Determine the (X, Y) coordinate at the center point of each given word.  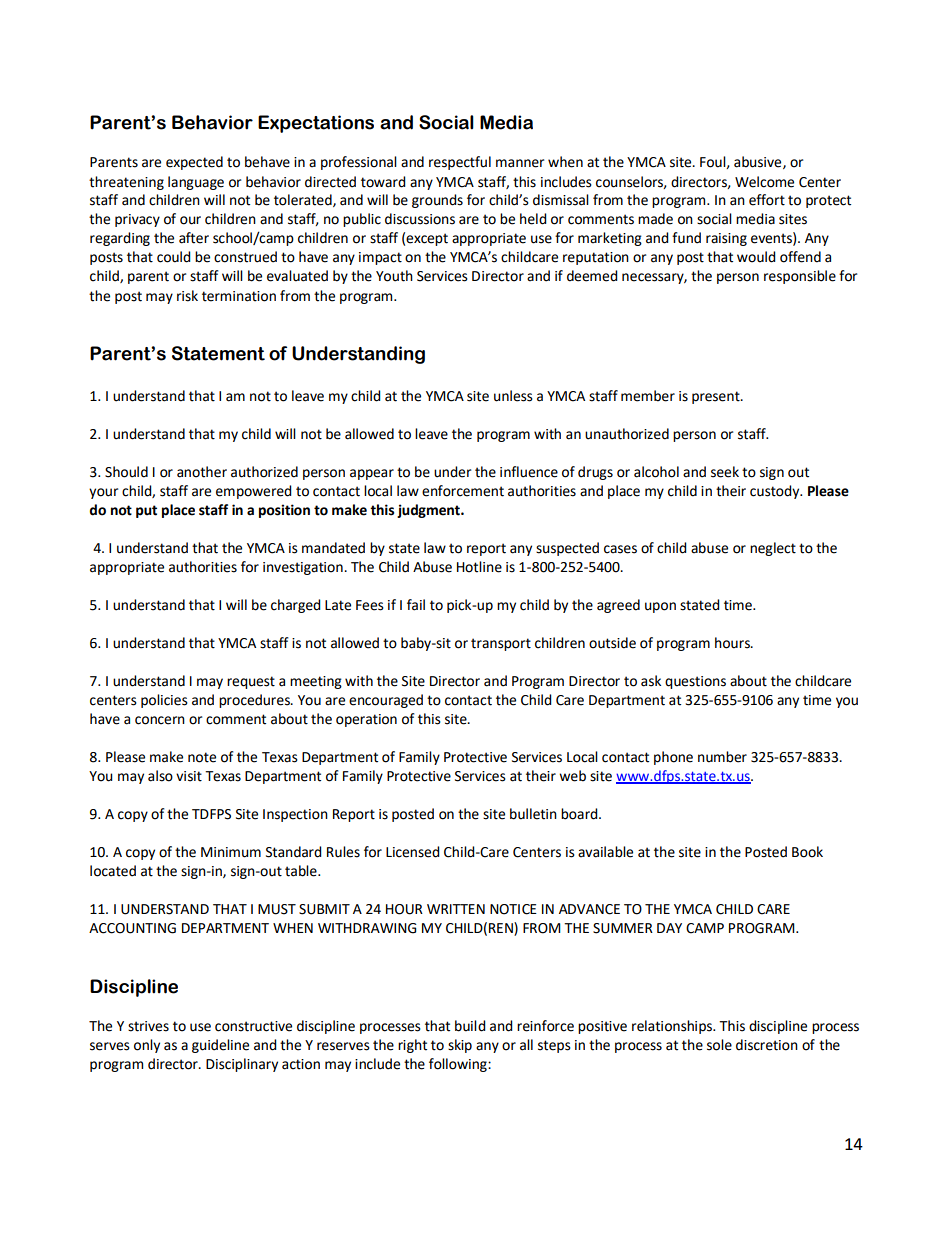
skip (460, 1046)
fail (416, 605)
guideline (220, 1046)
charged (296, 606)
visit (189, 776)
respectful (460, 163)
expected (194, 163)
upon (660, 607)
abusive (759, 162)
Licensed (413, 852)
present (717, 397)
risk (187, 296)
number (722, 757)
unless (513, 396)
